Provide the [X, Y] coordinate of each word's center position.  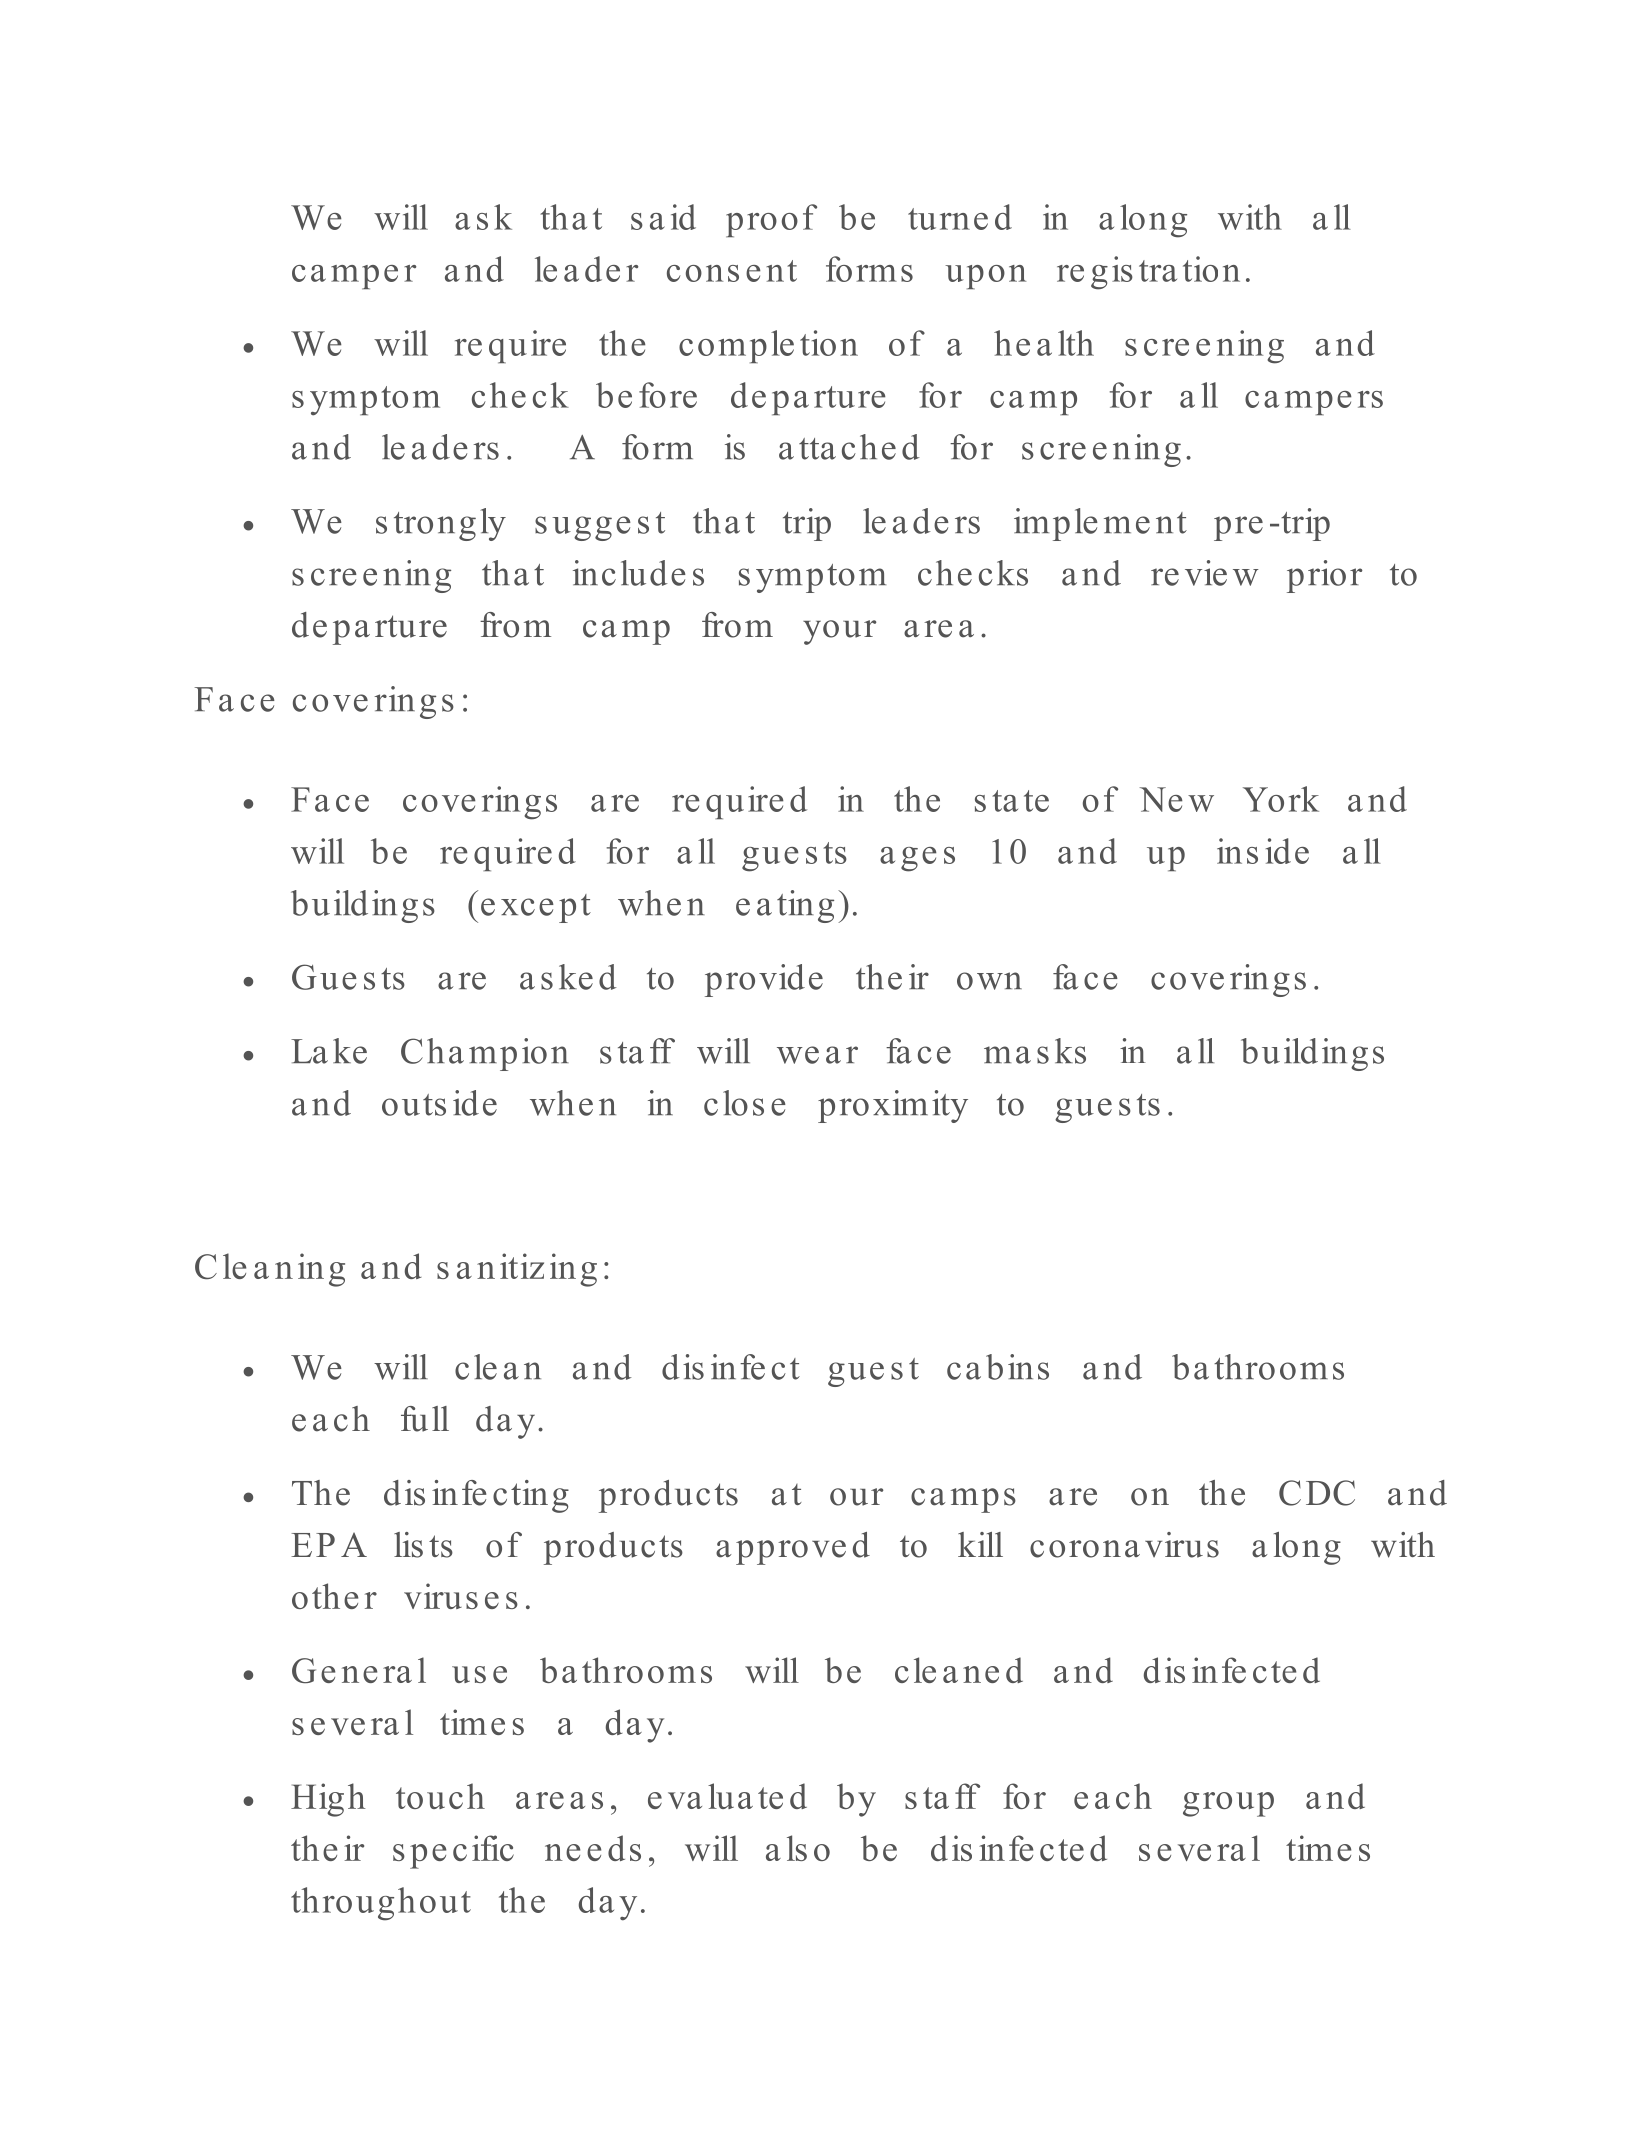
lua [730, 1796]
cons [703, 273]
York [1281, 799]
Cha [432, 1051]
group [1228, 1804]
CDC [1317, 1493]
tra [1158, 271]
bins [1017, 1367]
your [839, 632]
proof [771, 220]
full [425, 1419]
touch [440, 1796]
